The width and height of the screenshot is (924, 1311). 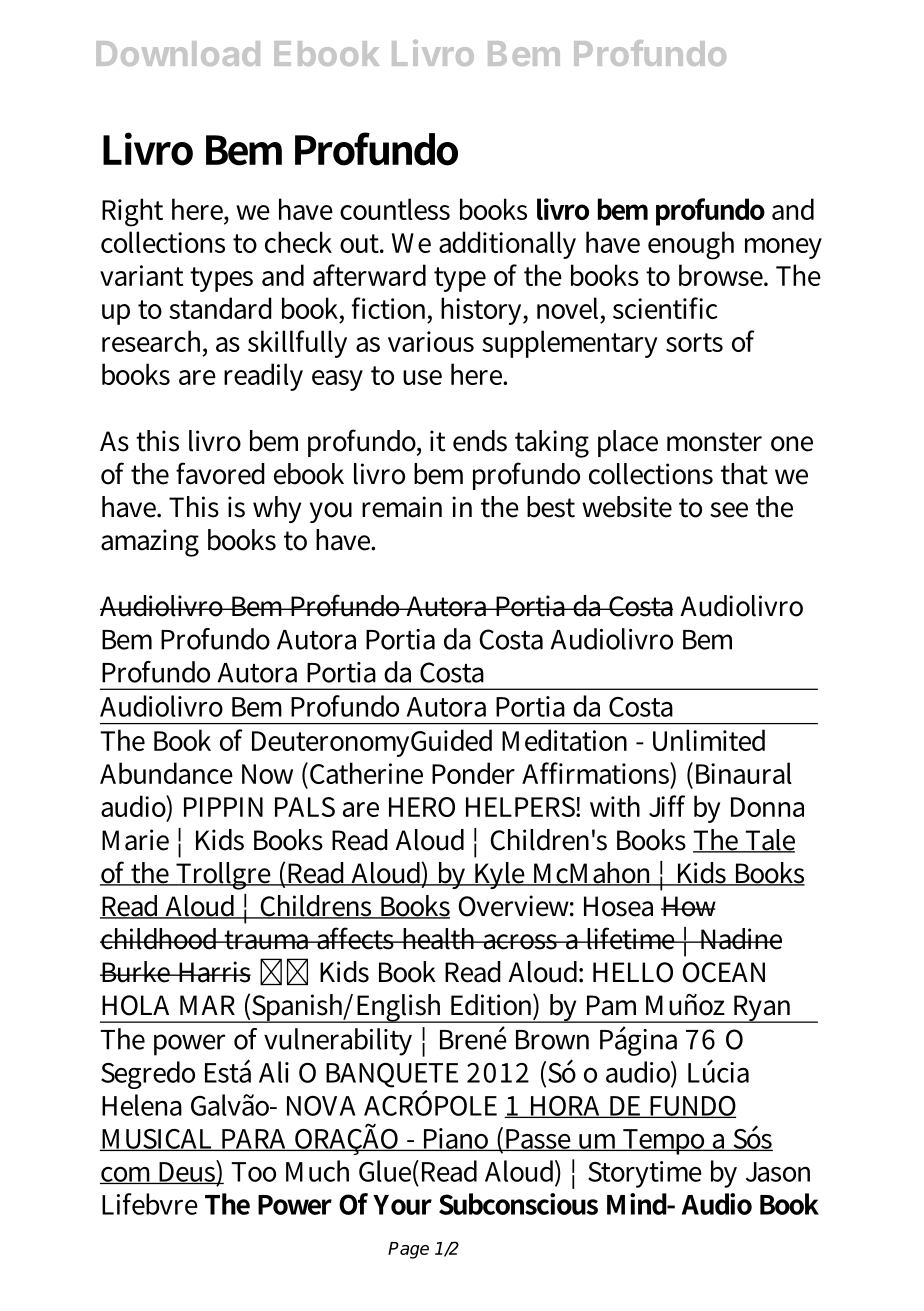 I want to click on Download, so click(x=178, y=53).
